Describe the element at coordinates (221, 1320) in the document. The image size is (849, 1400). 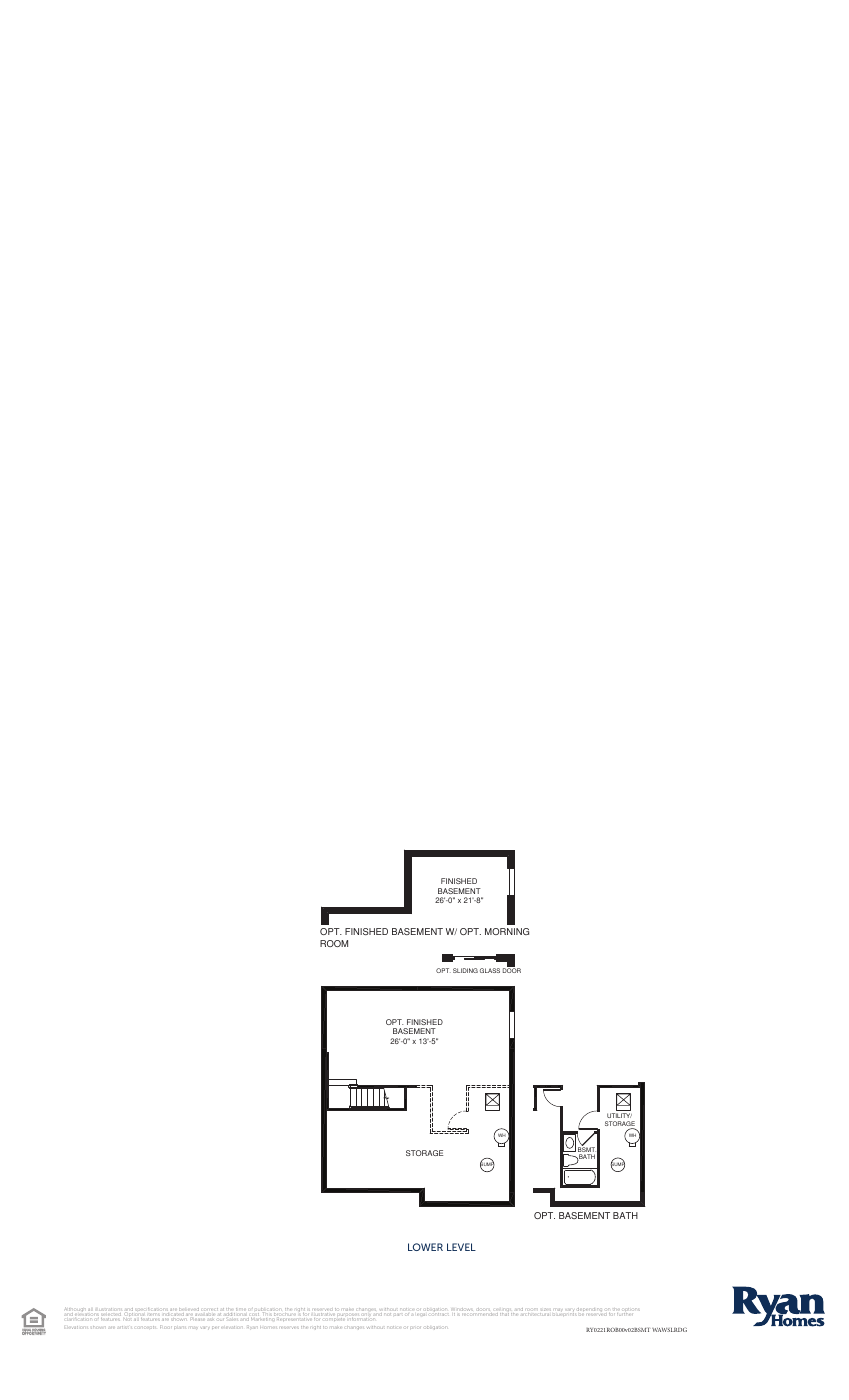
I see `our` at that location.
